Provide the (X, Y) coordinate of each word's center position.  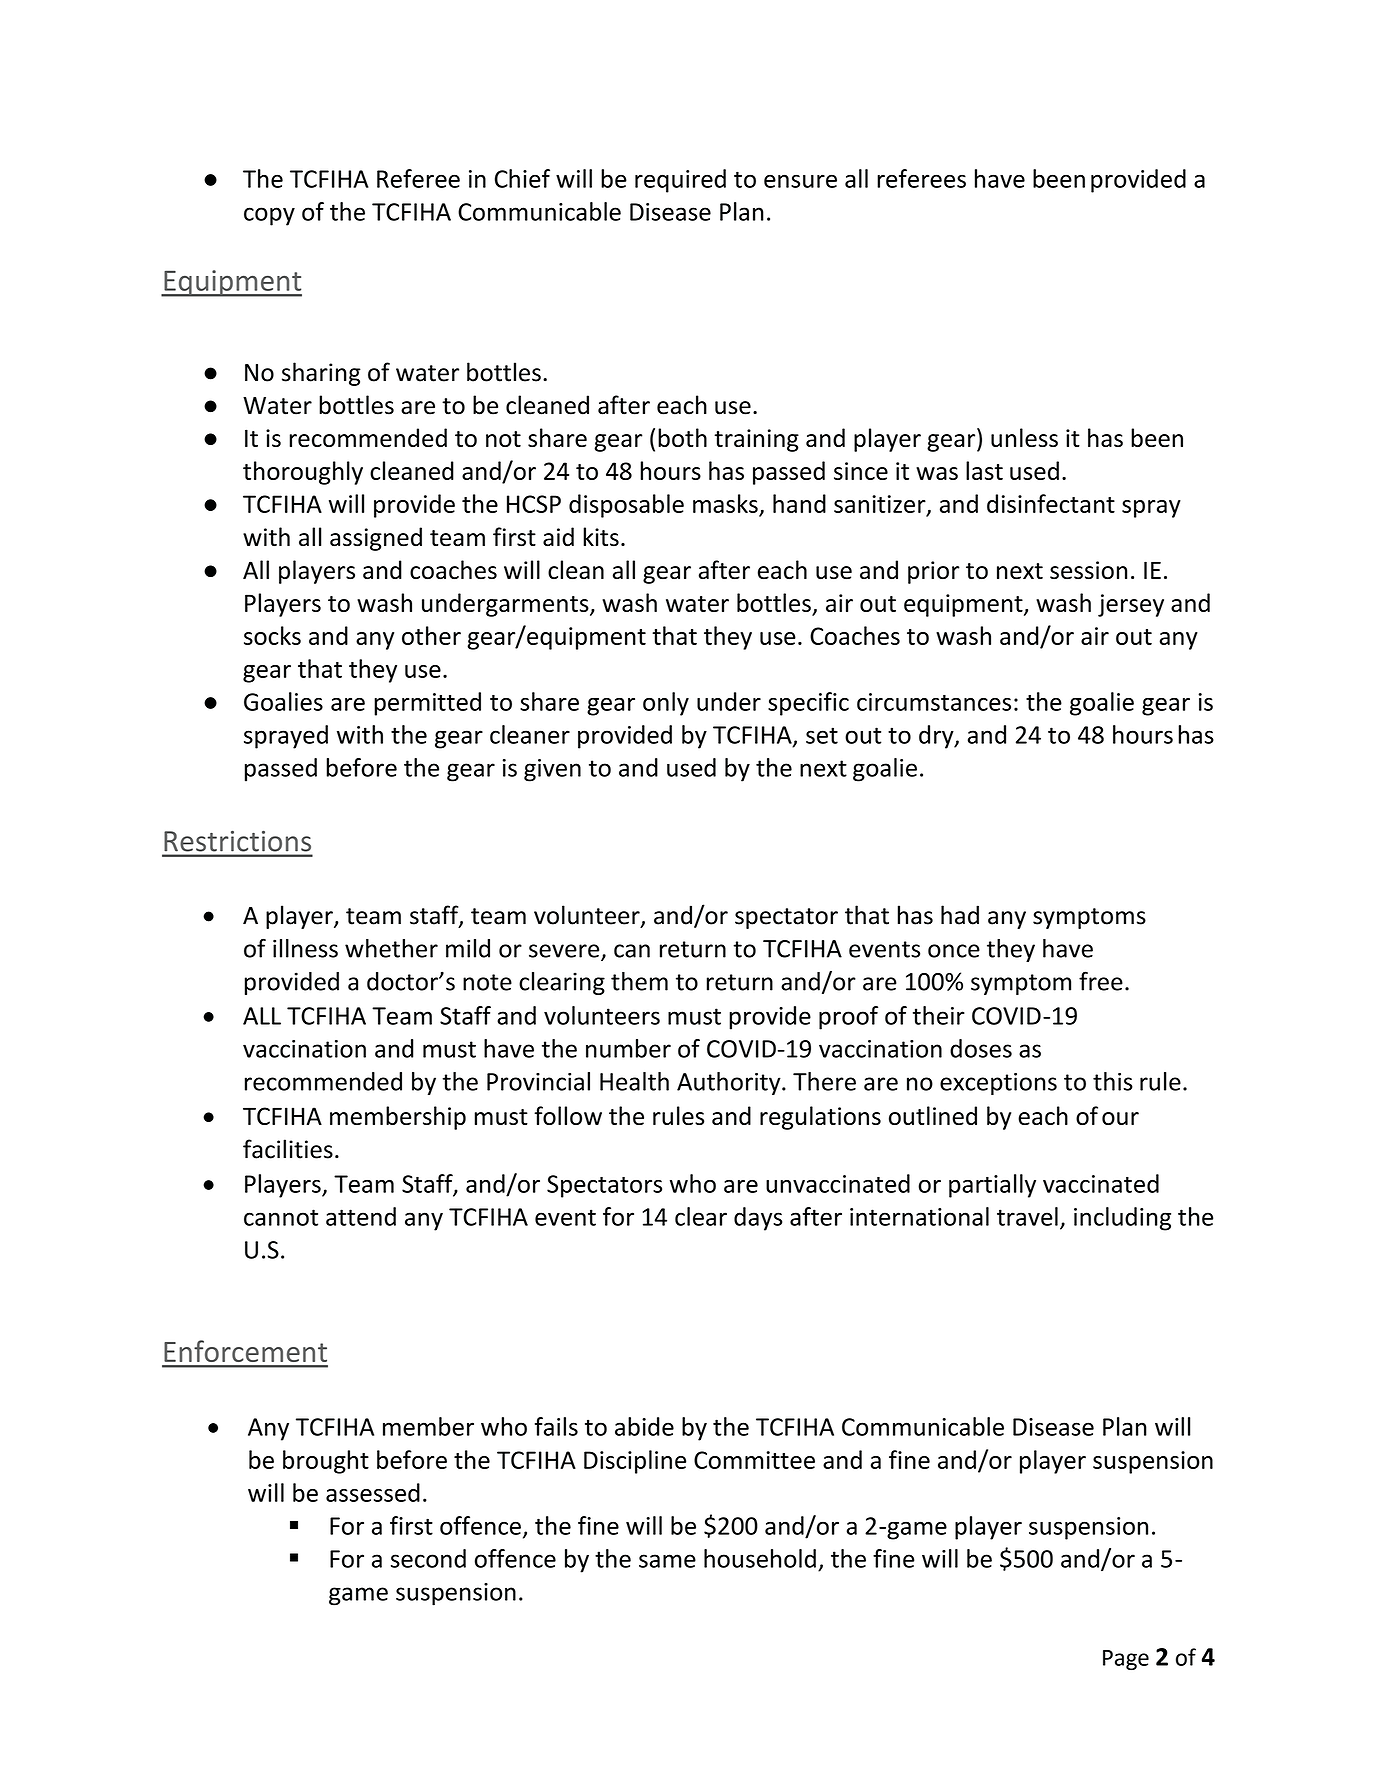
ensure (800, 181)
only (666, 704)
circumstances (934, 702)
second (428, 1558)
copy (269, 216)
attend (361, 1216)
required (680, 181)
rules (678, 1115)
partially (992, 1186)
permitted (427, 704)
